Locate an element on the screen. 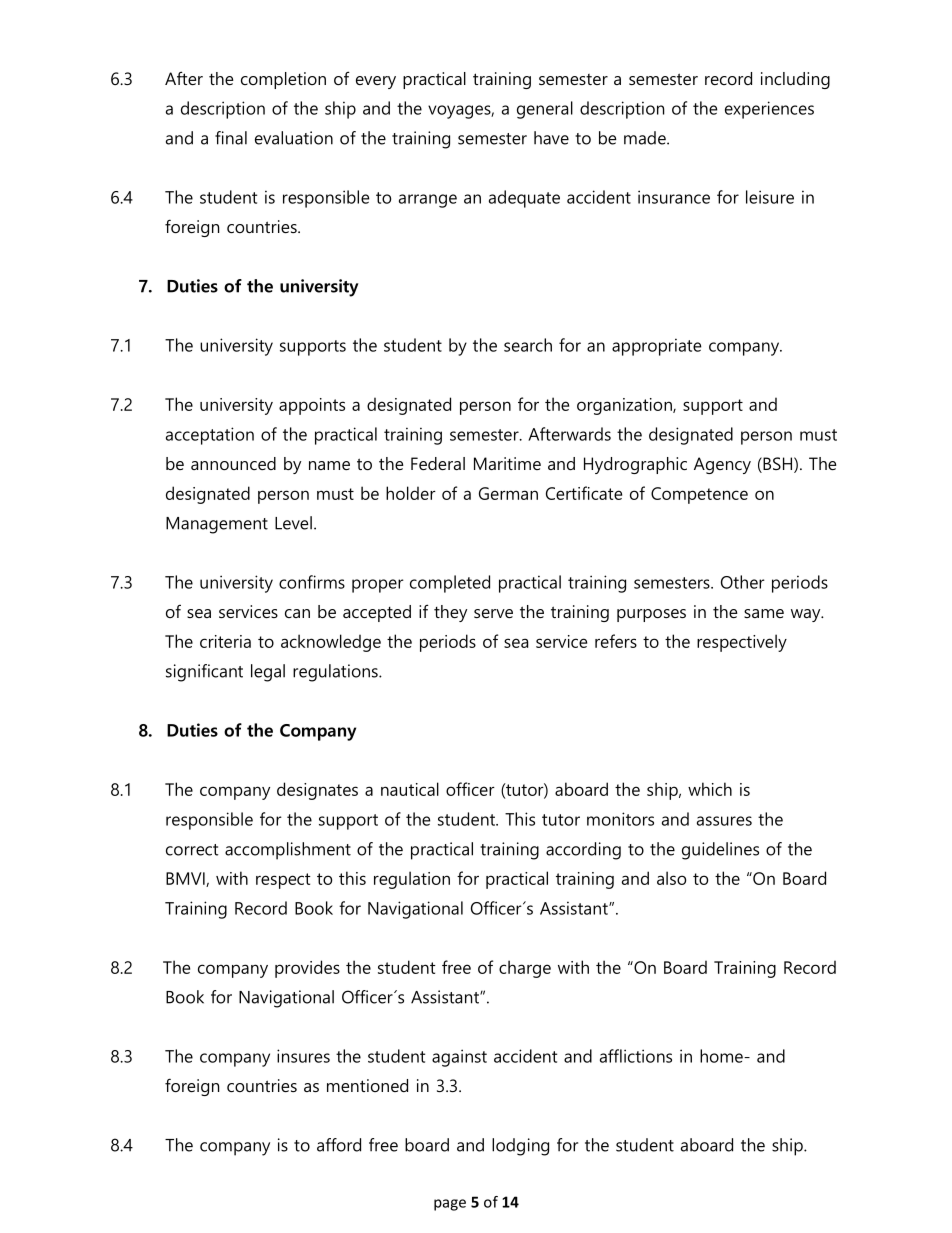 The image size is (952, 1233). guidelines is located at coordinates (720, 851).
